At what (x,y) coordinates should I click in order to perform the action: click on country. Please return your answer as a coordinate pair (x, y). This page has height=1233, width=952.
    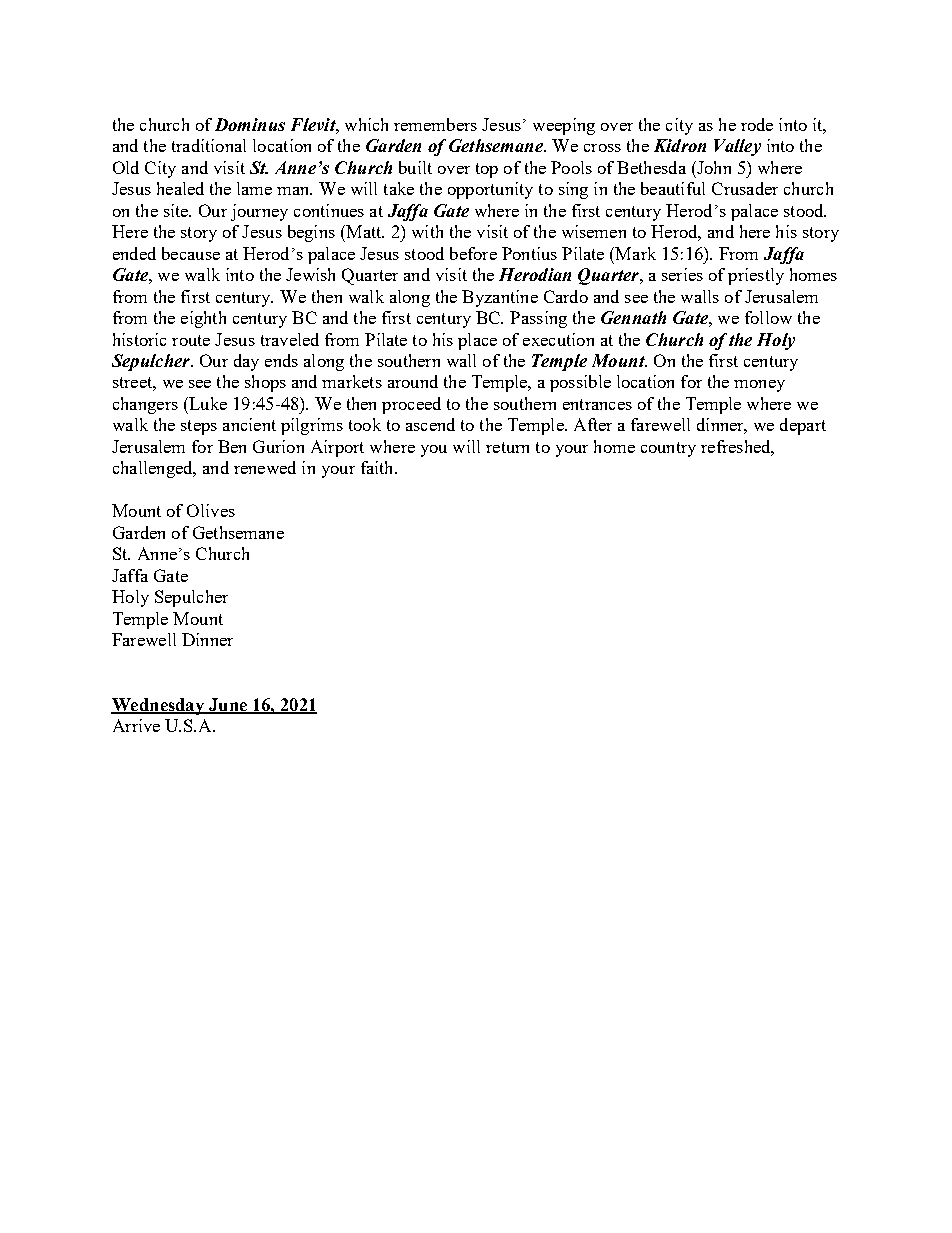
    Looking at the image, I should click on (668, 449).
